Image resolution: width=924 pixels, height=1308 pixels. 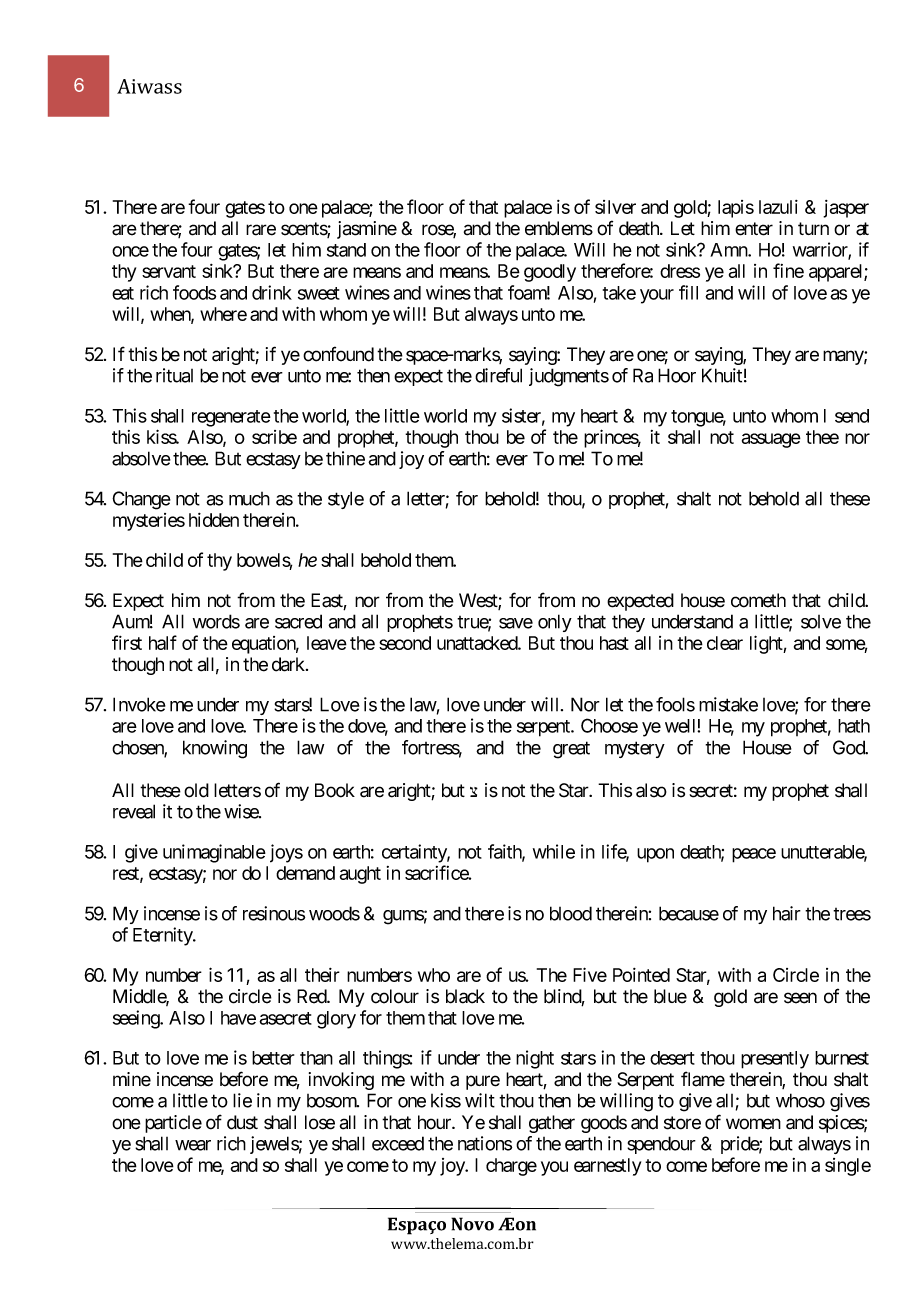 What do you see at coordinates (754, 229) in the screenshot?
I see `enter` at bounding box center [754, 229].
